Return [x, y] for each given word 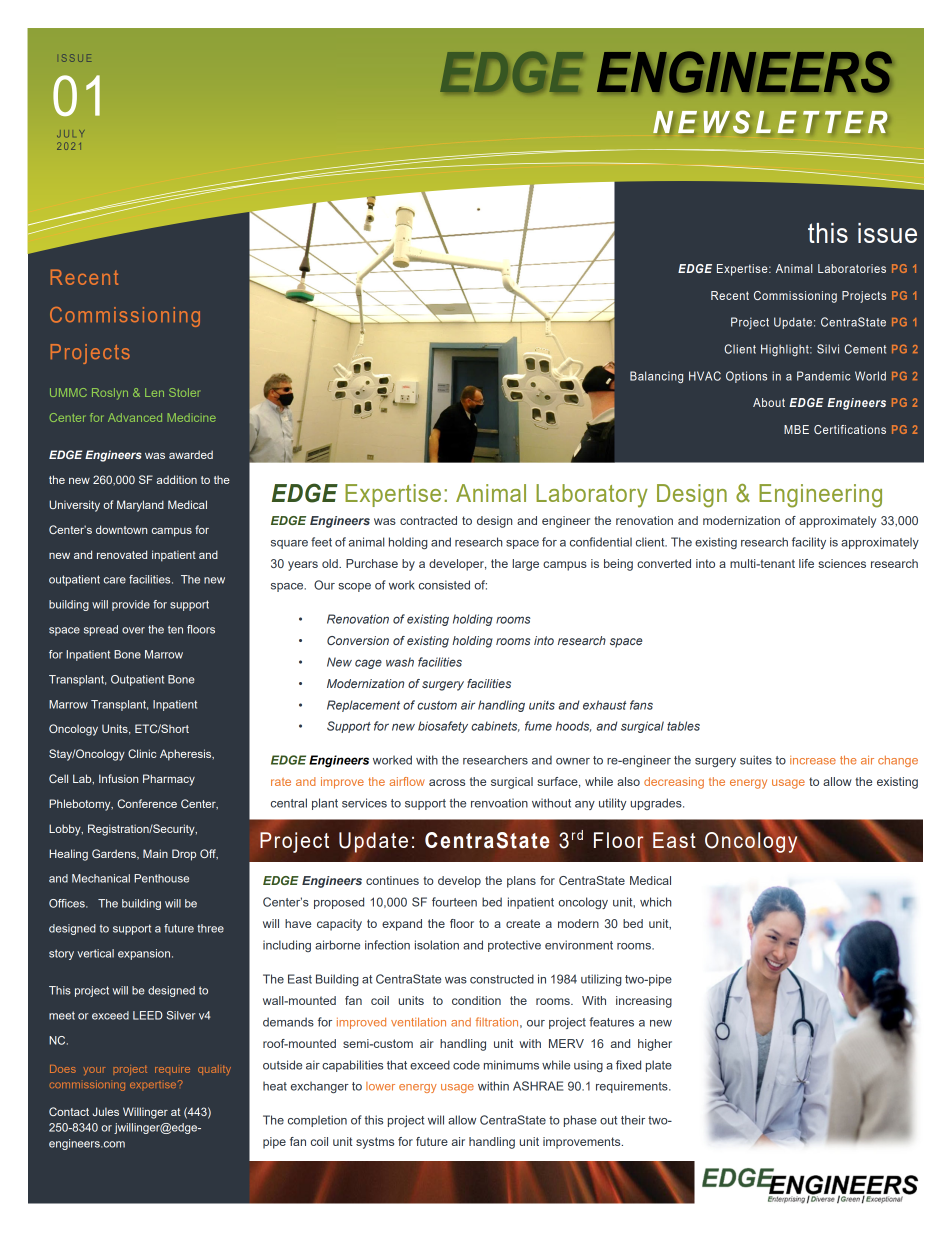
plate [659, 1066]
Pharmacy [169, 780]
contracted [428, 520]
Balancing [656, 377]
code [466, 1065]
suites [756, 760]
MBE [796, 429]
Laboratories [852, 268]
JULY [71, 134]
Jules [105, 1111]
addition [177, 479]
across [447, 782]
